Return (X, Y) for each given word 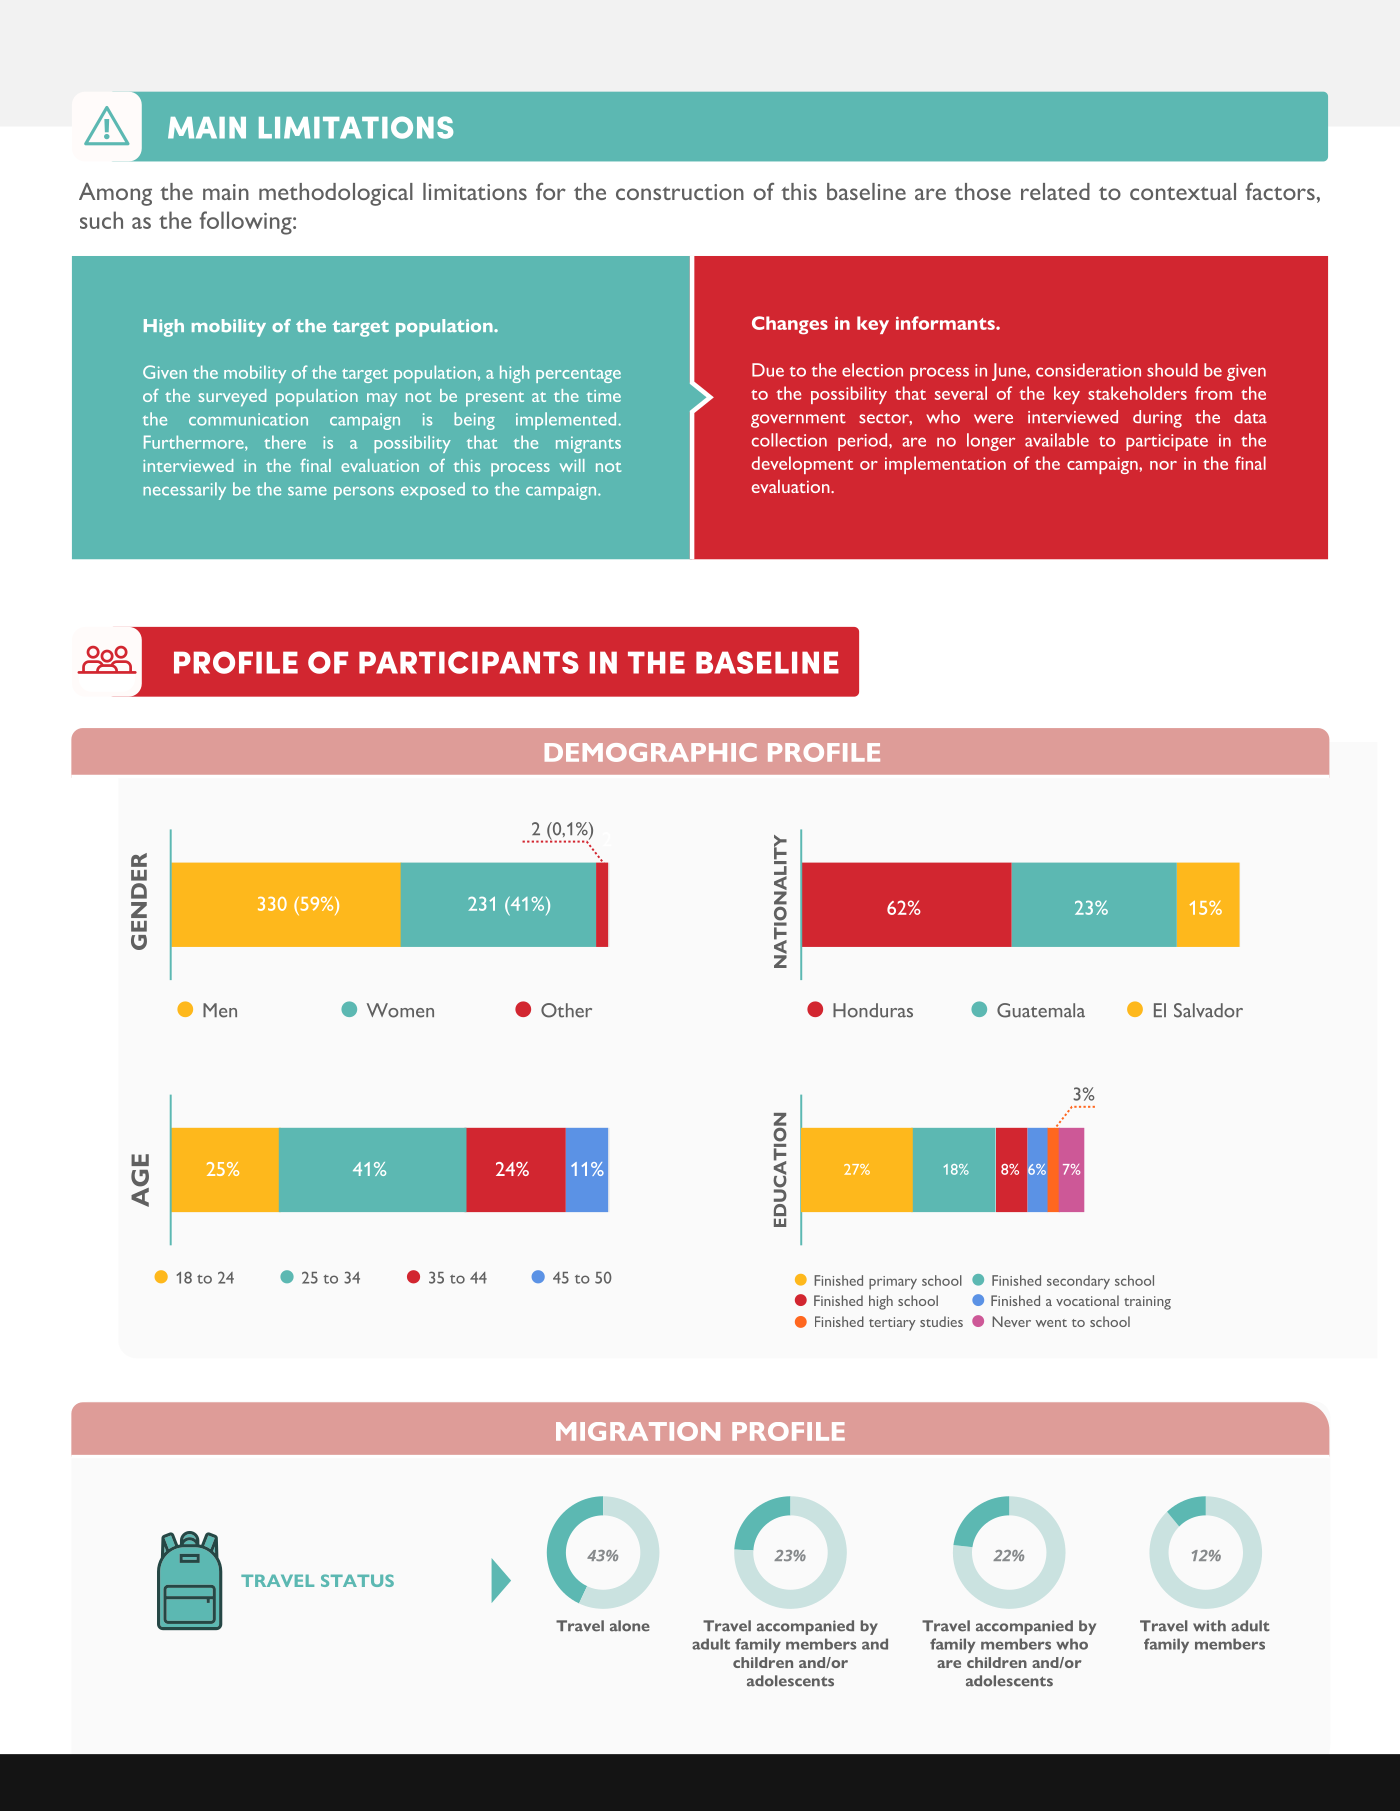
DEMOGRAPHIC (651, 752)
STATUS (357, 1580)
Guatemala (1041, 1010)
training (1147, 1303)
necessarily (184, 491)
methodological (336, 194)
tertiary (892, 1324)
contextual (1183, 191)
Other (566, 1010)
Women (400, 1010)
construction (680, 192)
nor (1163, 465)
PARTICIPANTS (469, 662)
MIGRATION (638, 1431)
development (802, 465)
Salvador (1208, 1010)
